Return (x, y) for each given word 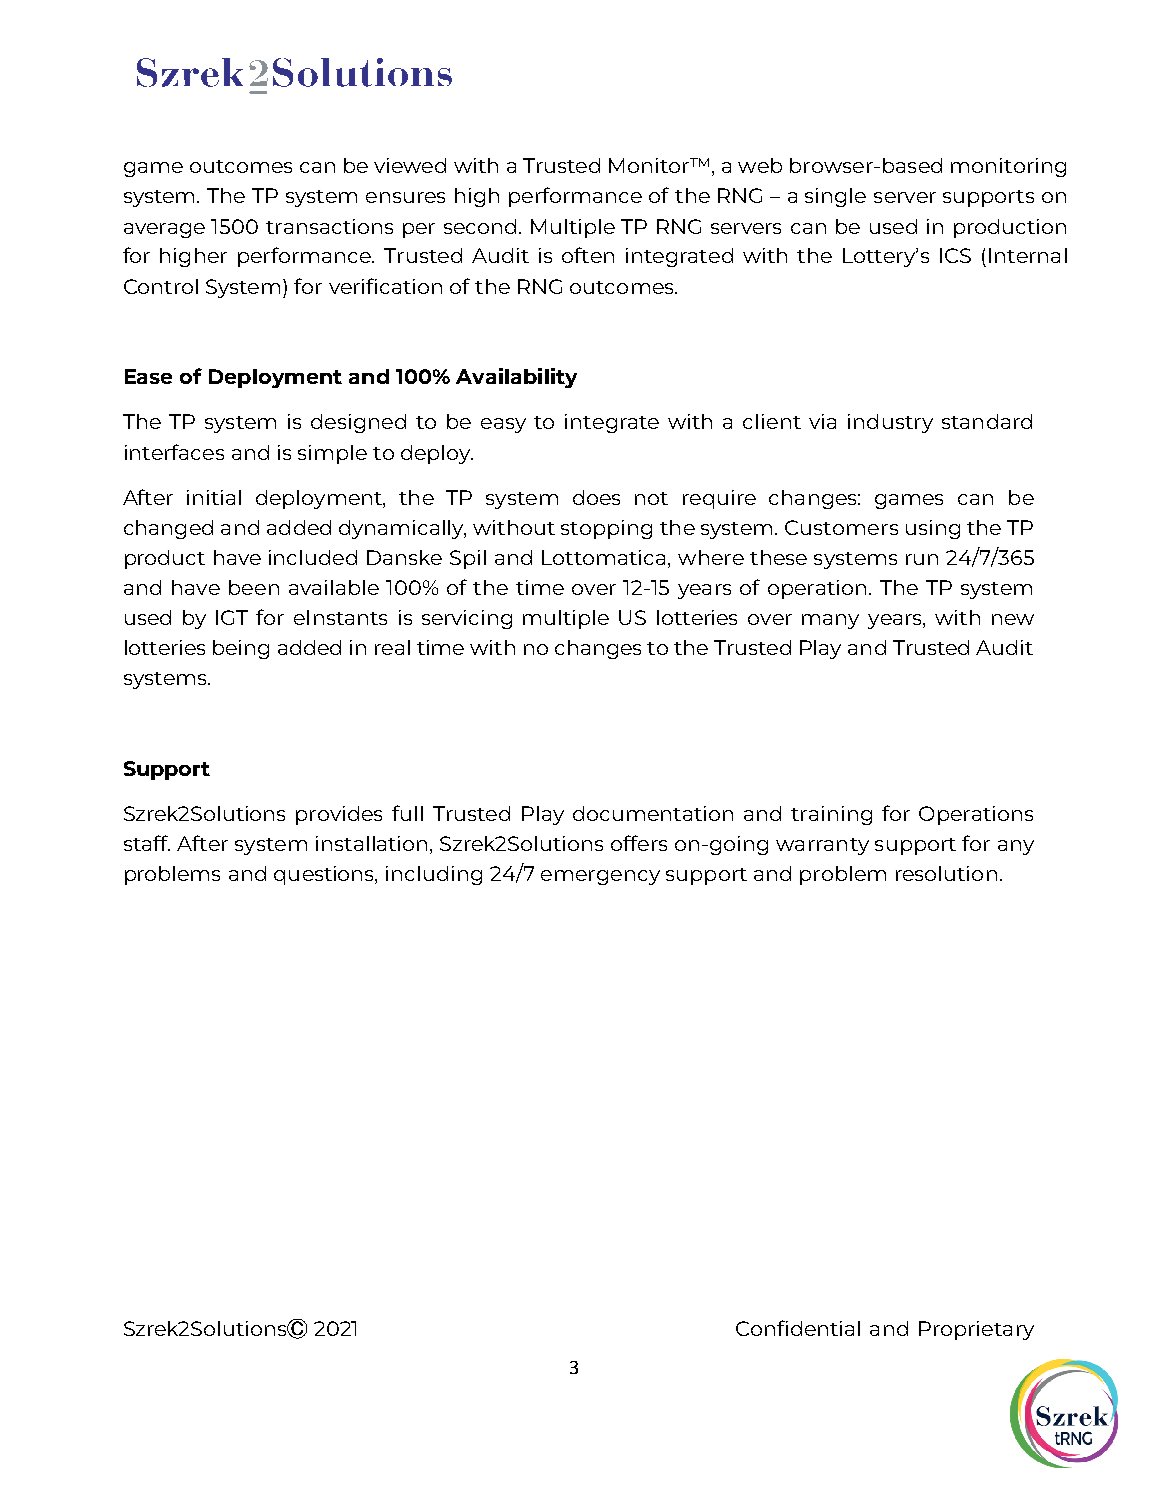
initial (214, 497)
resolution (946, 873)
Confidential (798, 1328)
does (596, 497)
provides (339, 815)
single (835, 197)
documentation (653, 813)
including (434, 875)
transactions (329, 226)
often (588, 255)
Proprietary (976, 1330)
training (831, 815)
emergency (600, 877)
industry (890, 423)
